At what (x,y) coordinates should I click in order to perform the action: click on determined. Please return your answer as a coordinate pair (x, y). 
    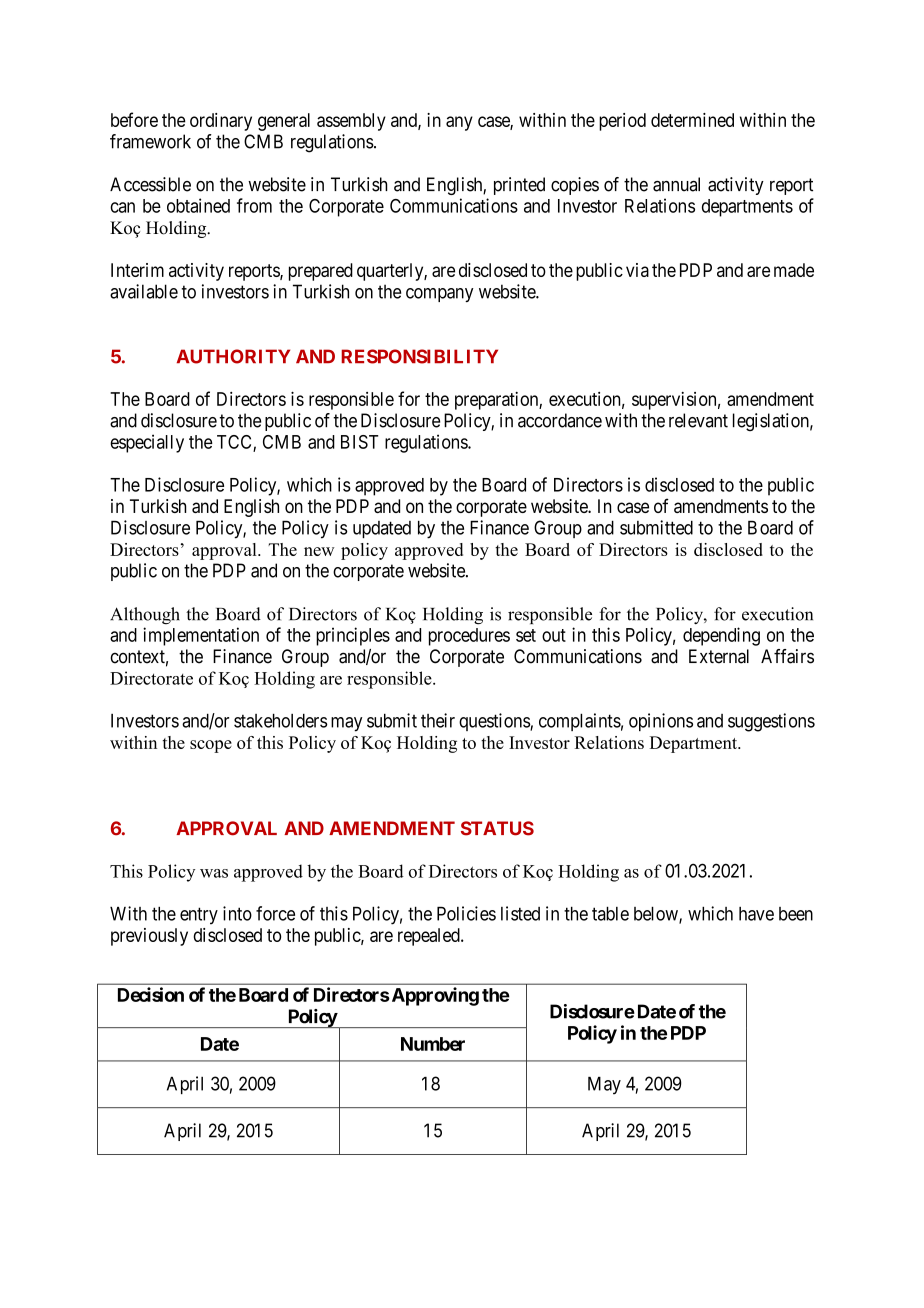
    Looking at the image, I should click on (692, 120).
